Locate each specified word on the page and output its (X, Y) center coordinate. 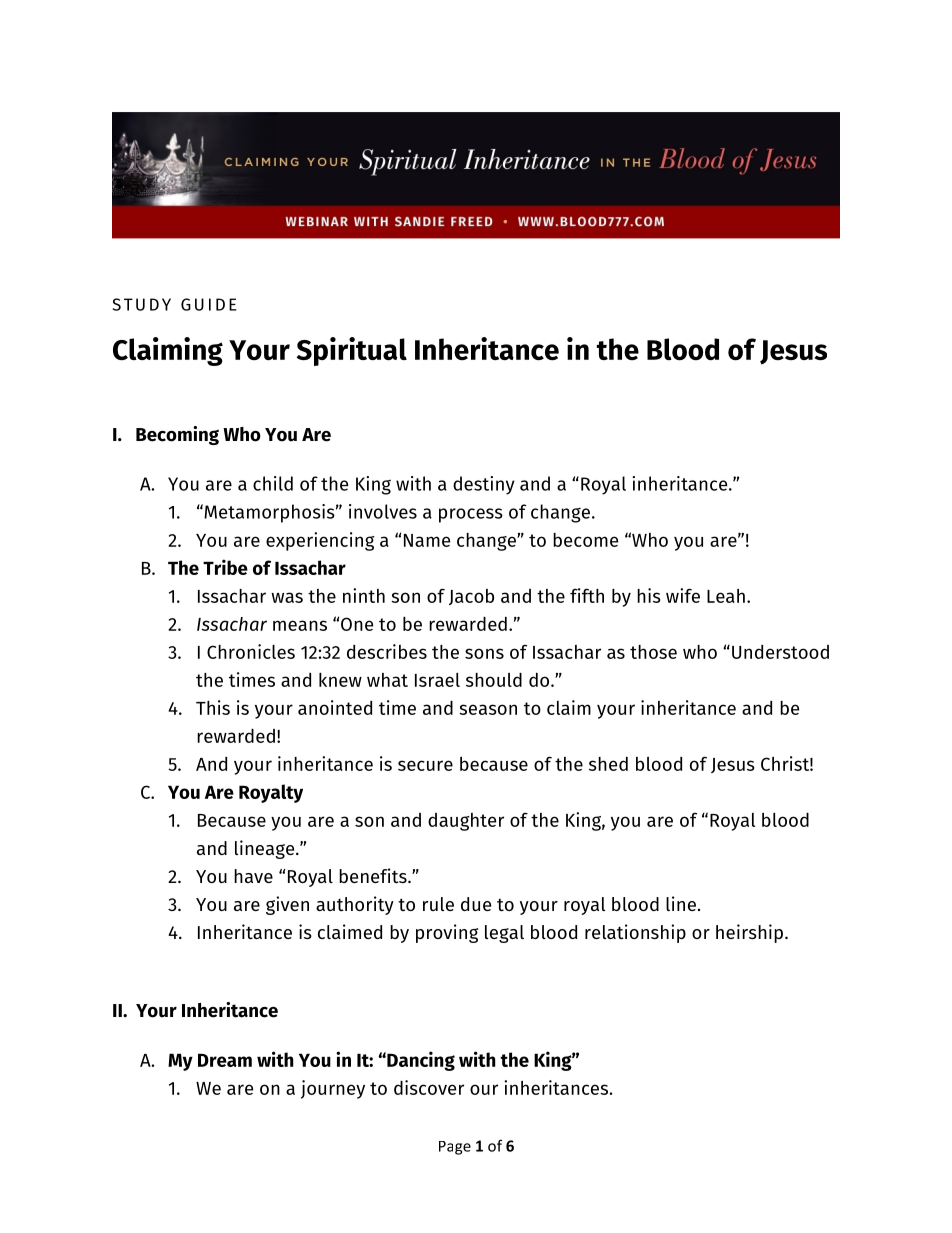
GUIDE (209, 304)
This (213, 707)
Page (455, 1148)
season (488, 709)
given (287, 905)
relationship (635, 933)
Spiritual (351, 351)
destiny (484, 485)
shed (608, 763)
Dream (225, 1060)
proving (447, 933)
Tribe (225, 567)
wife (683, 595)
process (471, 515)
